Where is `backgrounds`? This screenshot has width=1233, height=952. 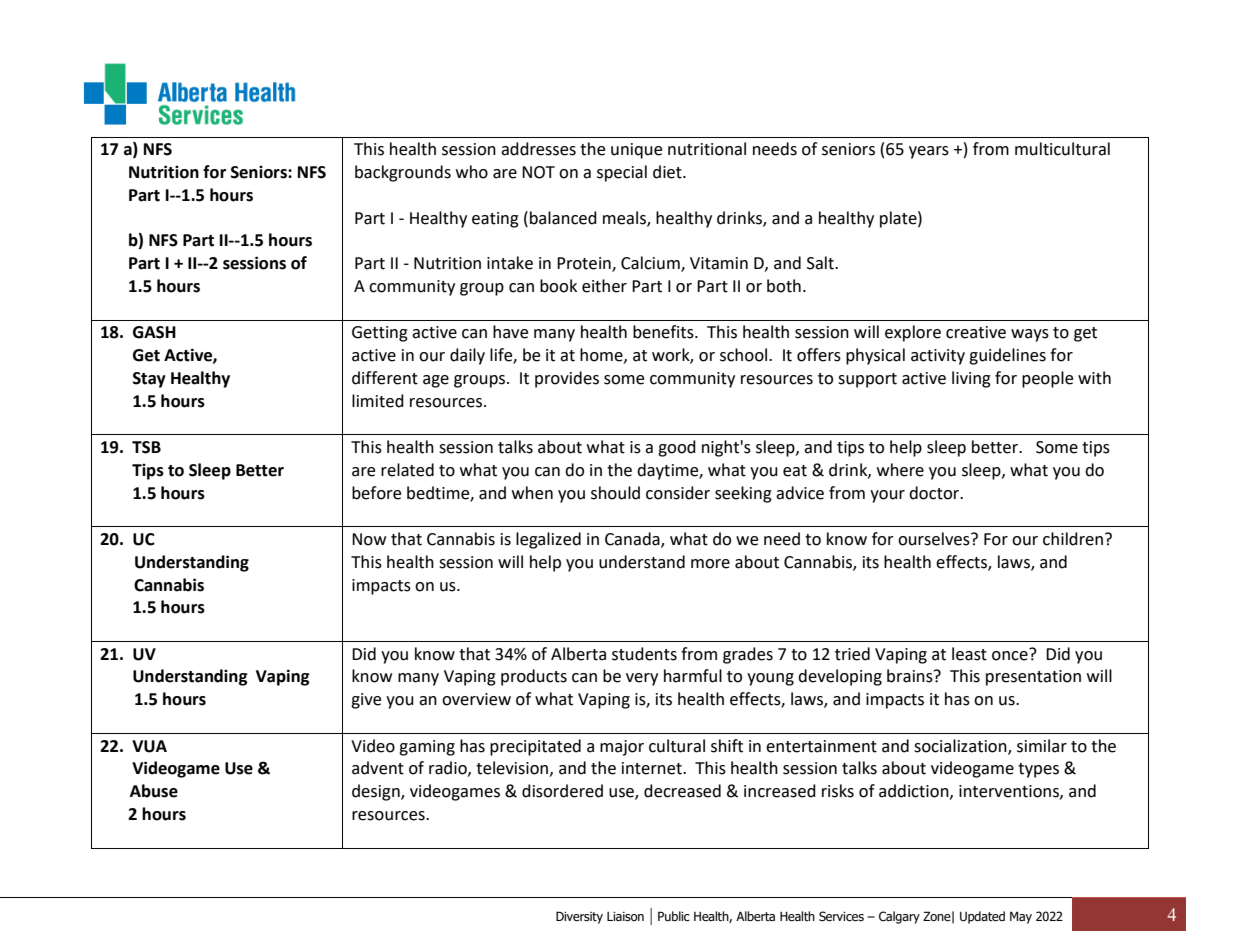
backgrounds is located at coordinates (403, 173).
